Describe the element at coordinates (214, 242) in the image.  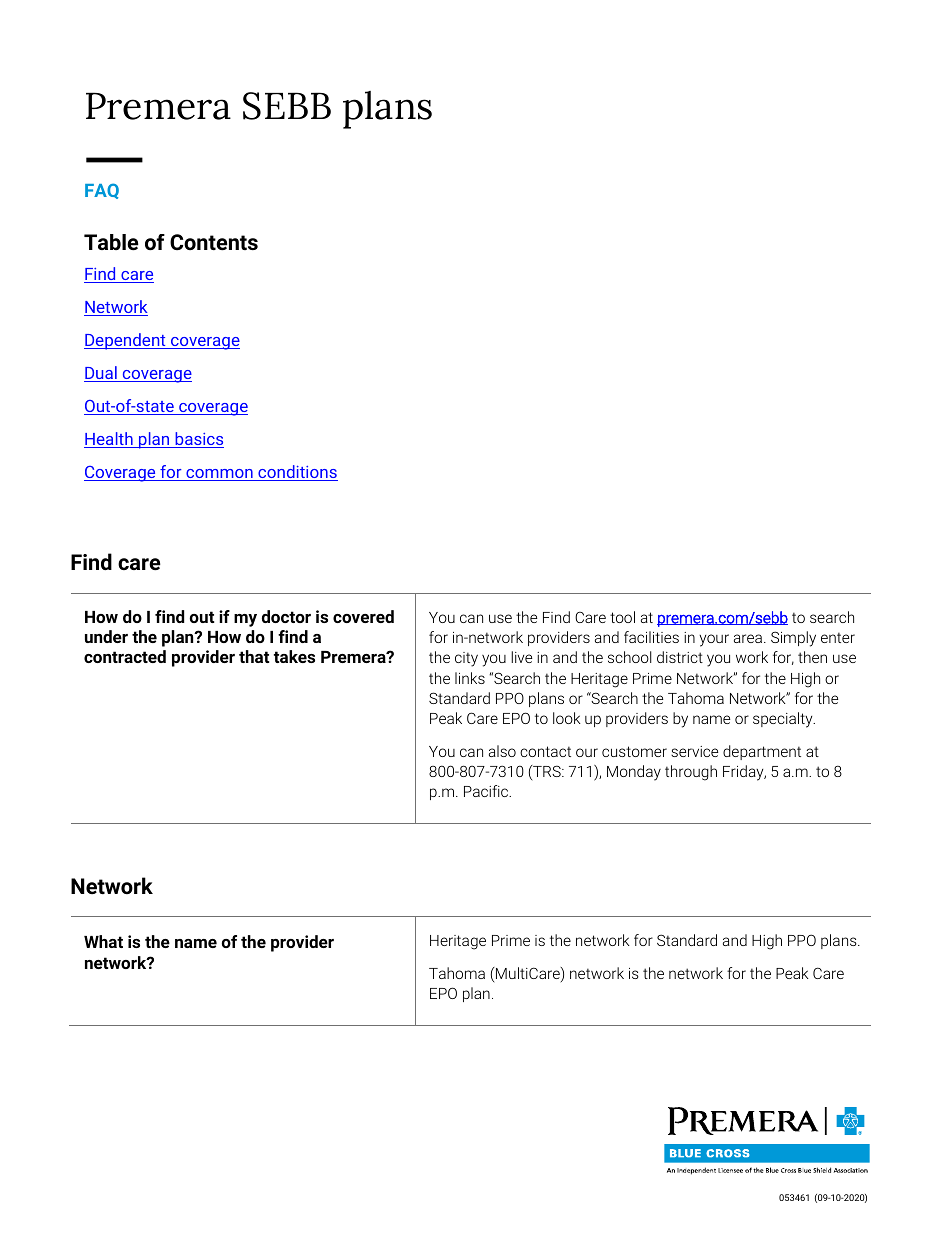
I see `Contents` at that location.
